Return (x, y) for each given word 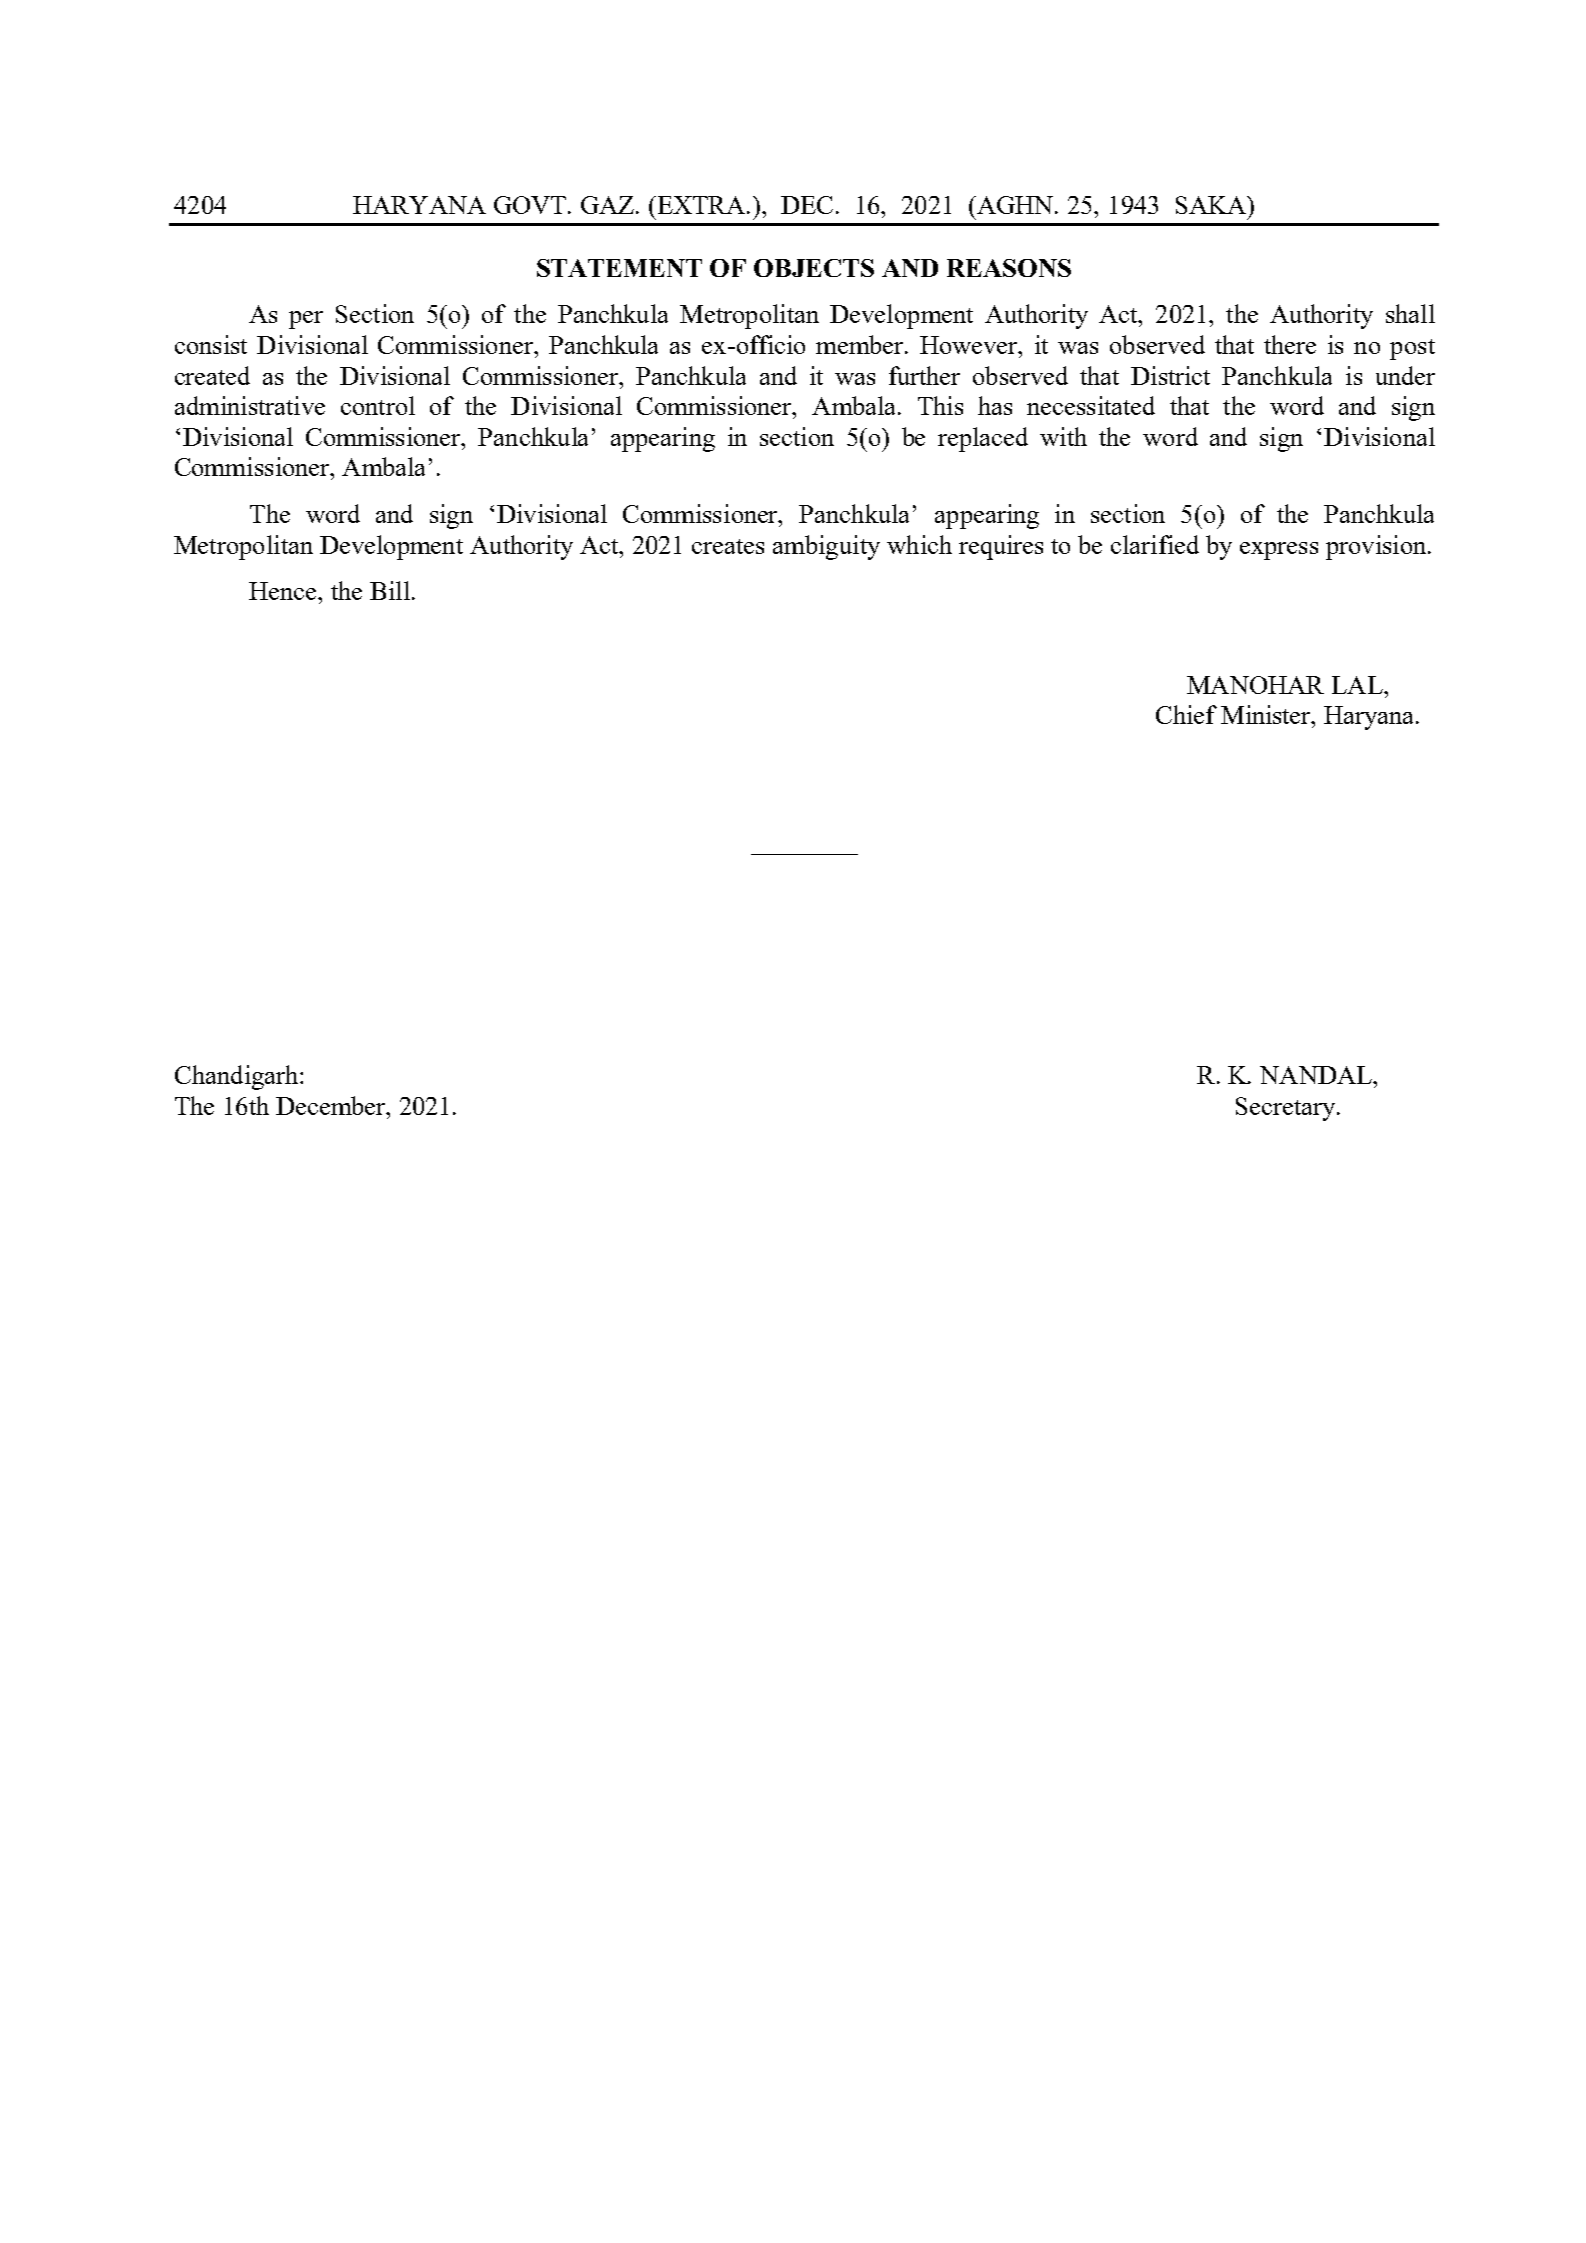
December (332, 1105)
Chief (1186, 714)
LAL (1358, 685)
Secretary (1287, 1109)
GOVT (531, 205)
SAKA (1212, 205)
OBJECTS (814, 268)
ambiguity (826, 547)
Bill (390, 590)
